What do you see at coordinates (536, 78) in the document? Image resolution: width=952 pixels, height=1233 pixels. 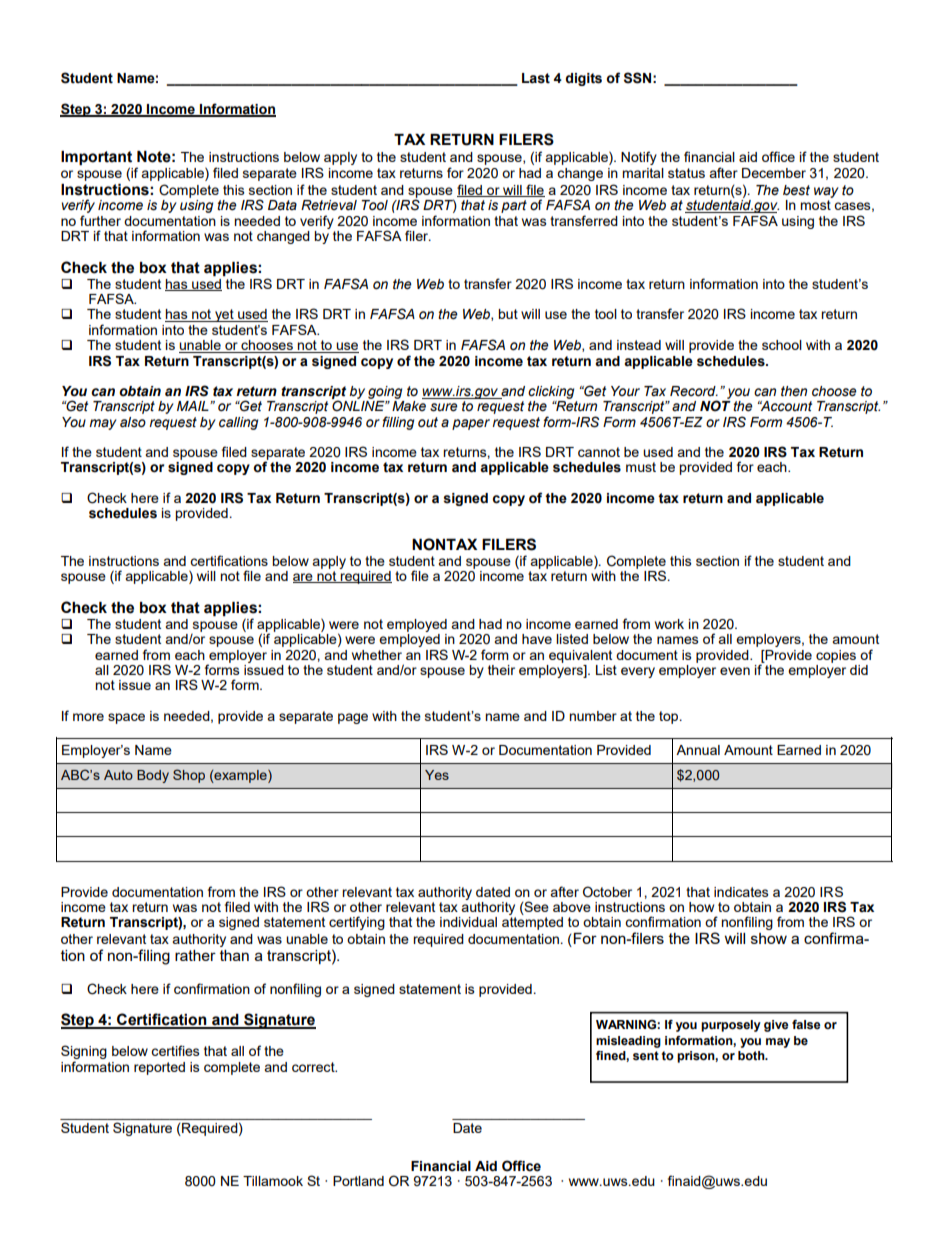 I see `Last` at bounding box center [536, 78].
